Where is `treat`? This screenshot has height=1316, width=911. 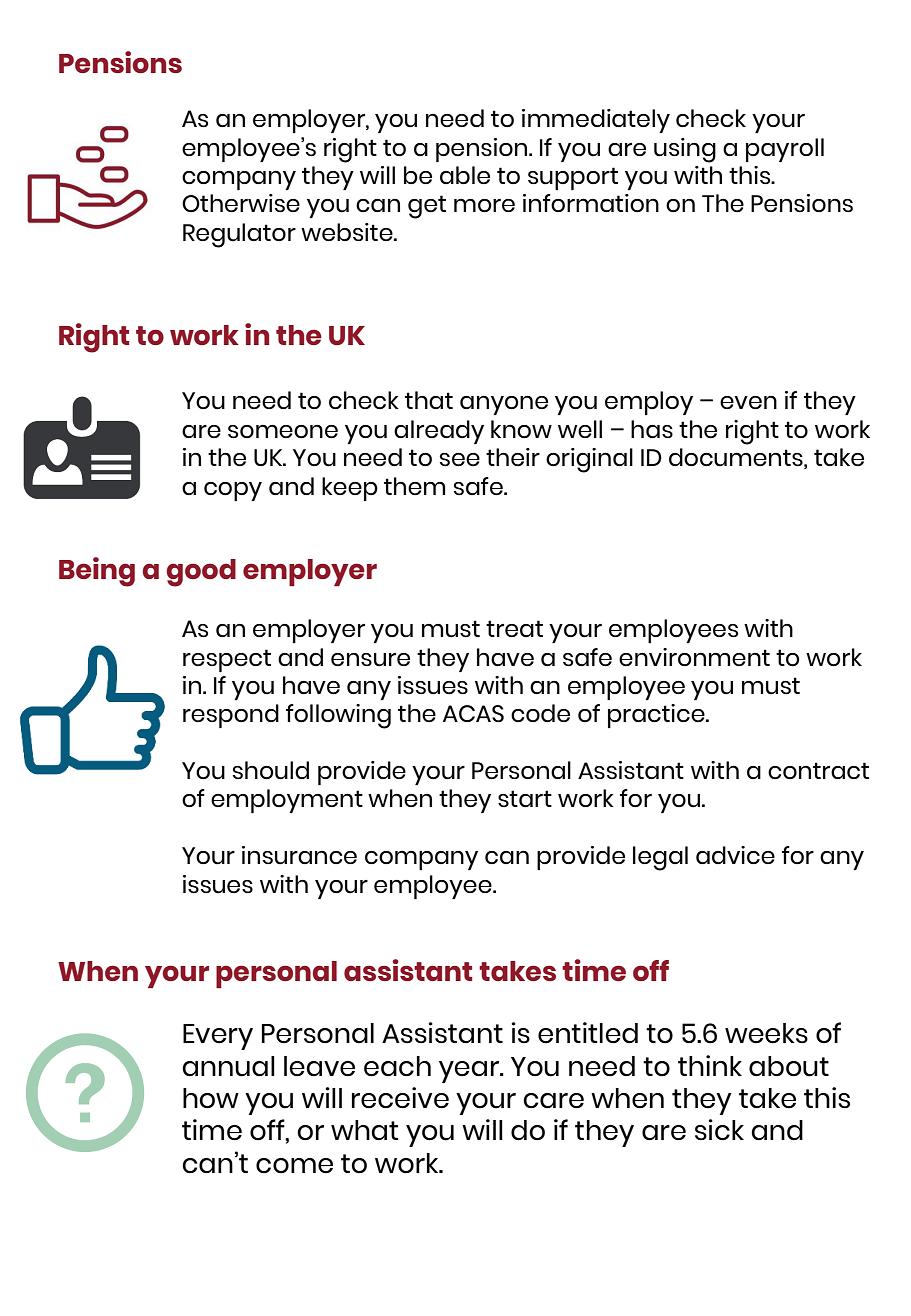 treat is located at coordinates (514, 628).
